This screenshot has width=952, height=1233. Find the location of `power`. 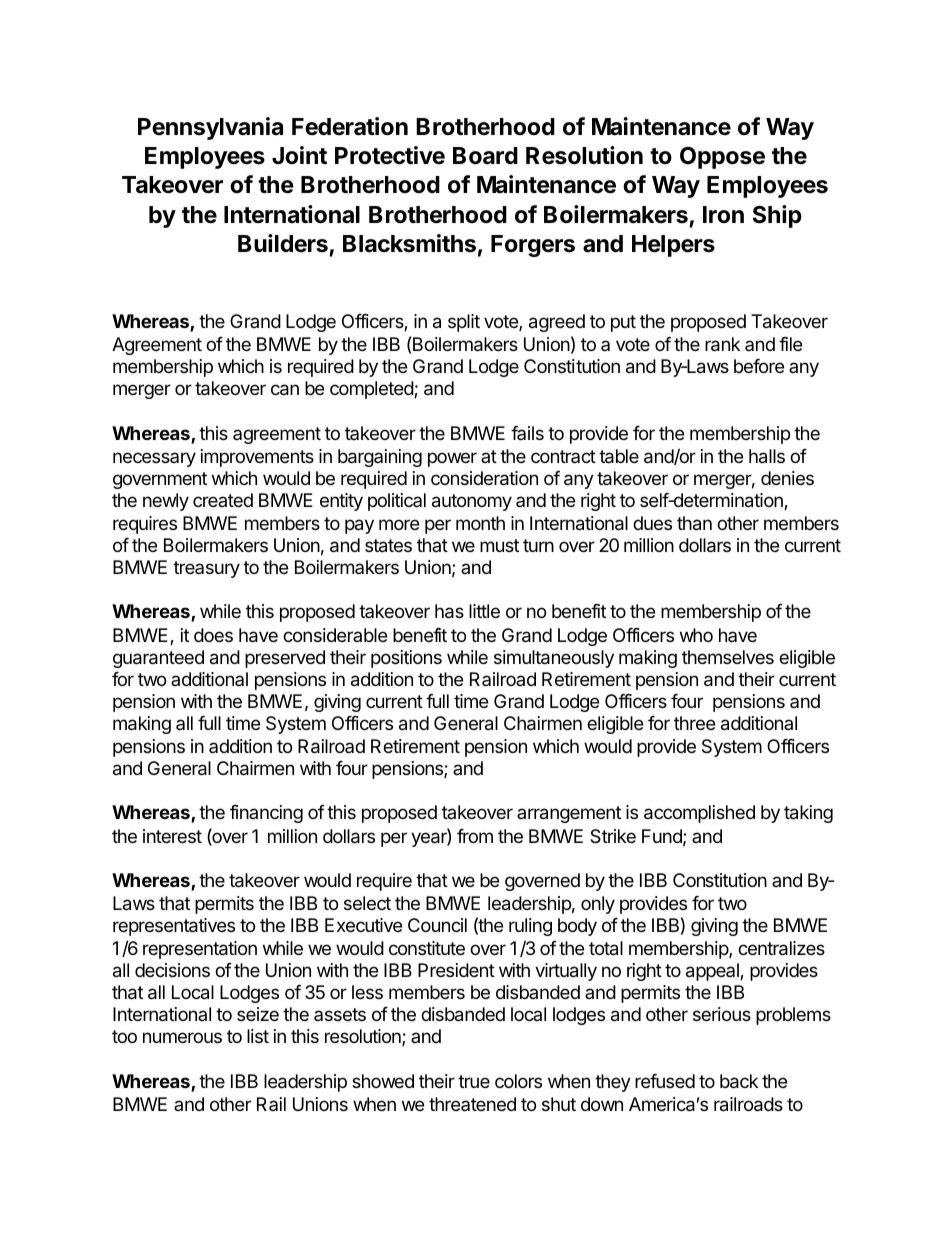

power is located at coordinates (452, 459).
